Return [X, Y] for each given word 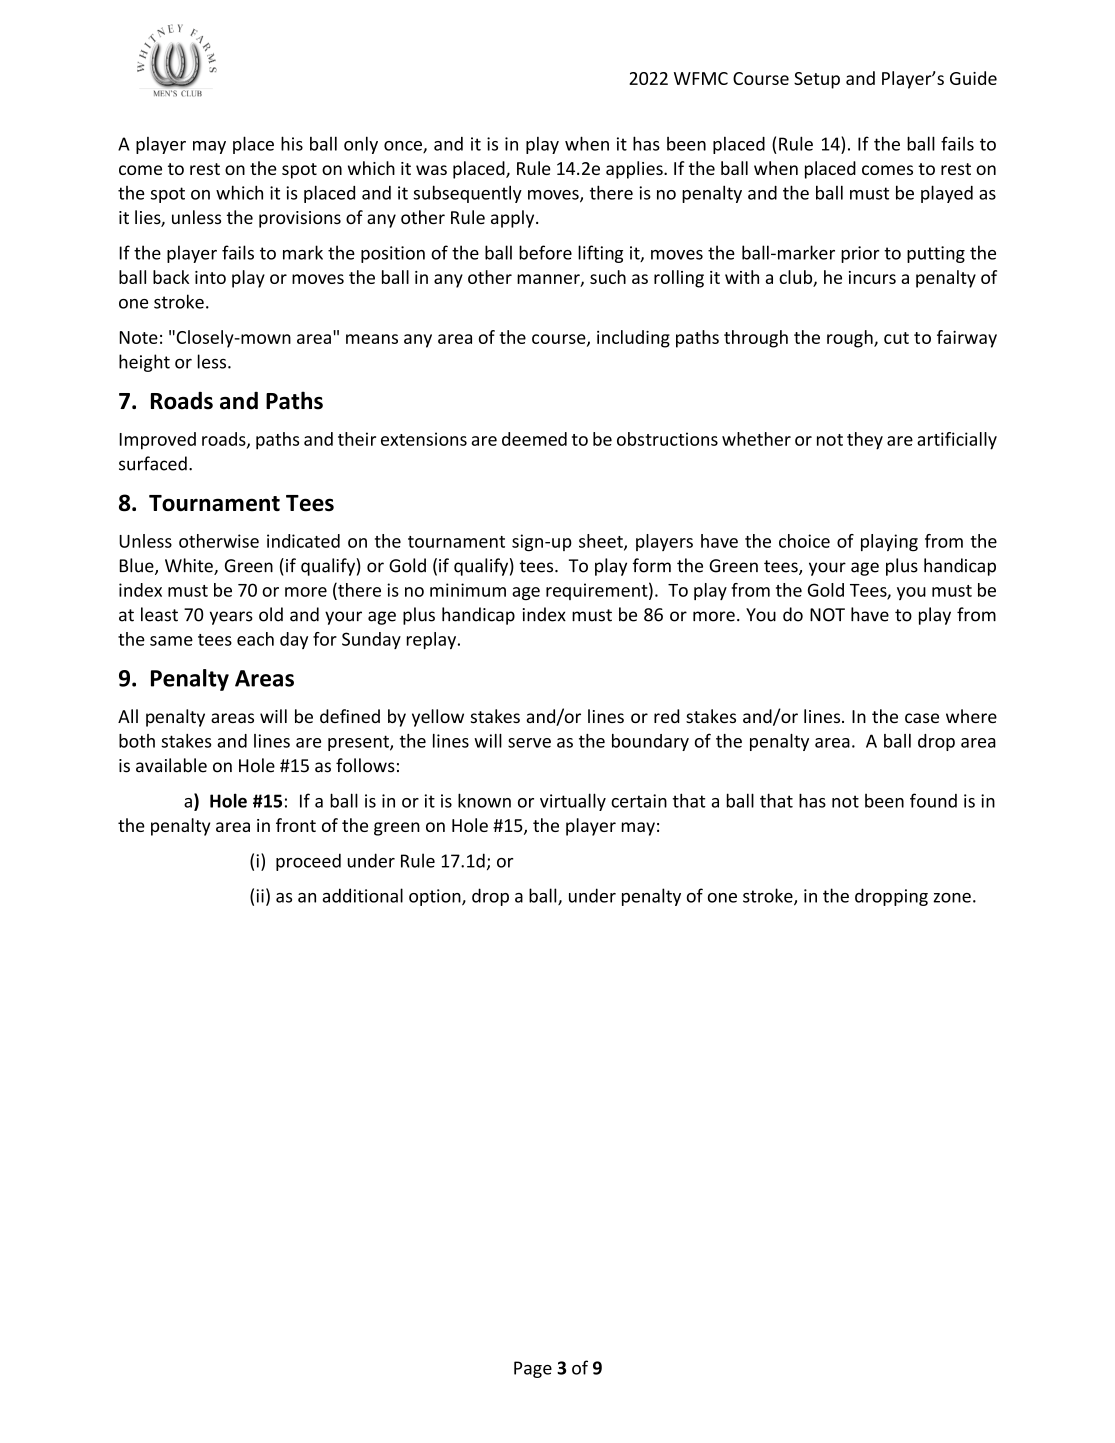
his [292, 143]
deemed [534, 439]
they [865, 441]
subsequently [467, 194]
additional [363, 895]
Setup [817, 80]
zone [952, 898]
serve [529, 743]
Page [533, 1369]
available [171, 765]
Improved [158, 441]
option [436, 897]
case [922, 718]
